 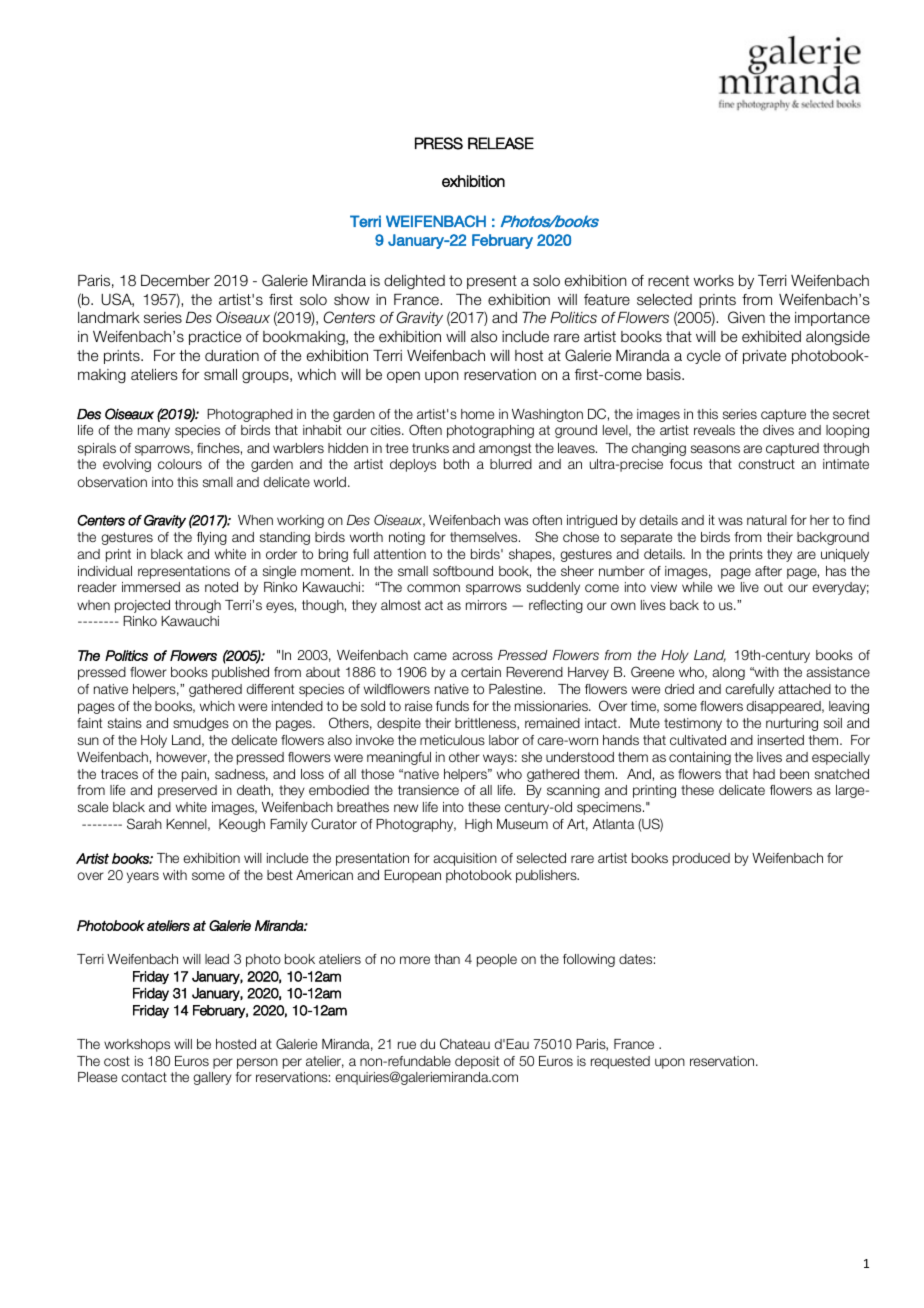 I want to click on gallery, so click(x=212, y=1078).
